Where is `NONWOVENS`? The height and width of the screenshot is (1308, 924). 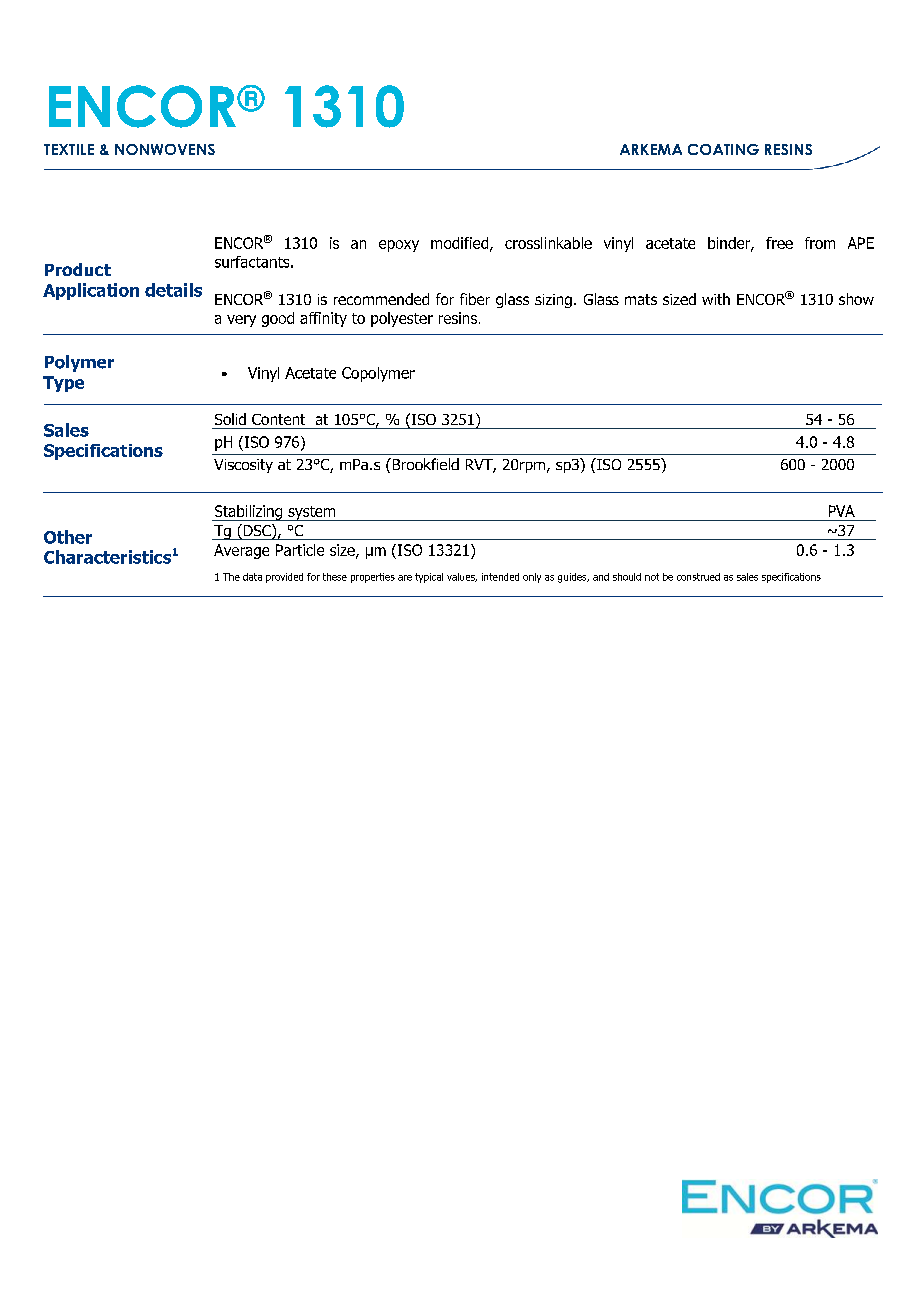 NONWOVENS is located at coordinates (165, 149).
